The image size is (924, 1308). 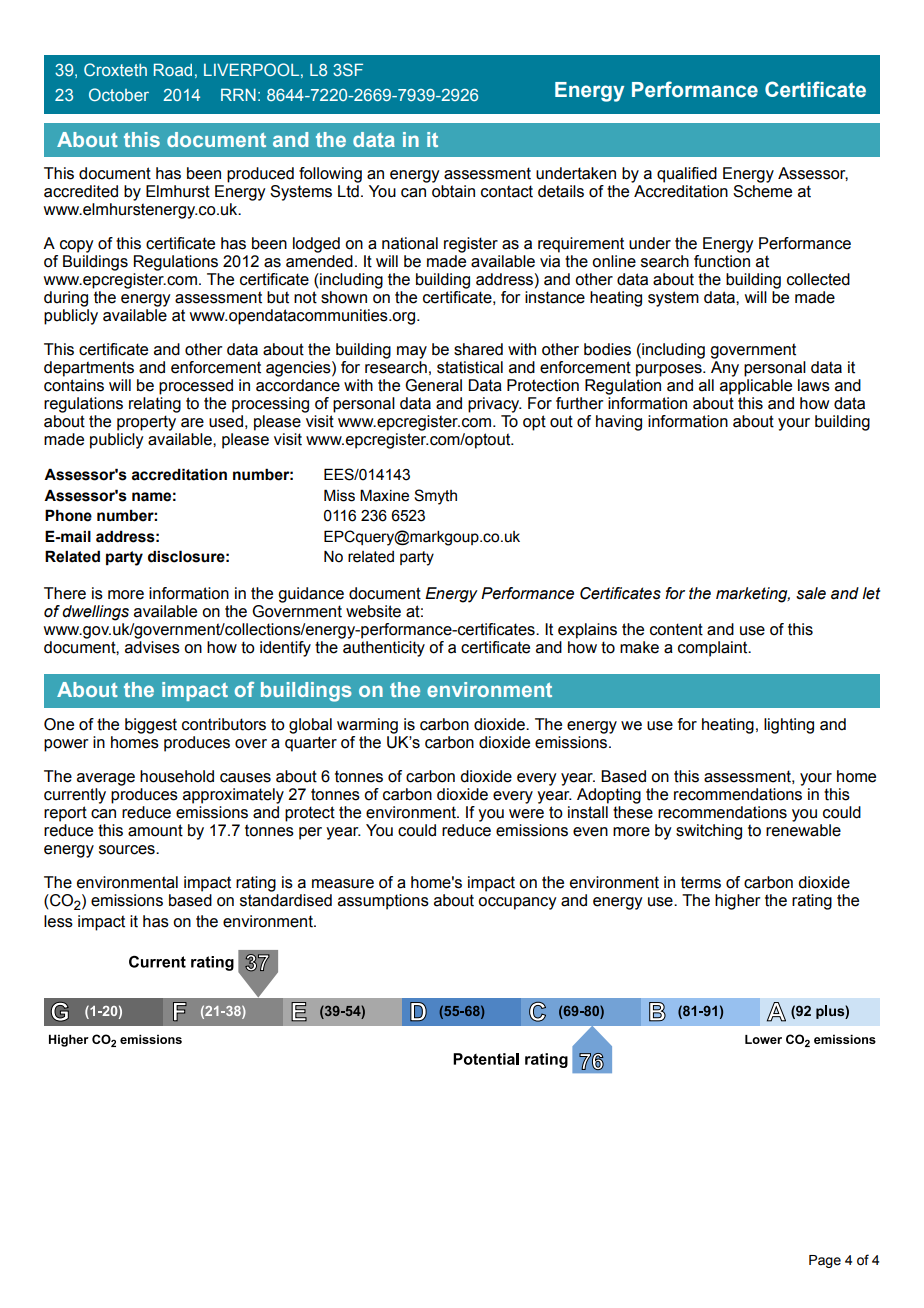 What do you see at coordinates (152, 647) in the screenshot?
I see `advises` at bounding box center [152, 647].
